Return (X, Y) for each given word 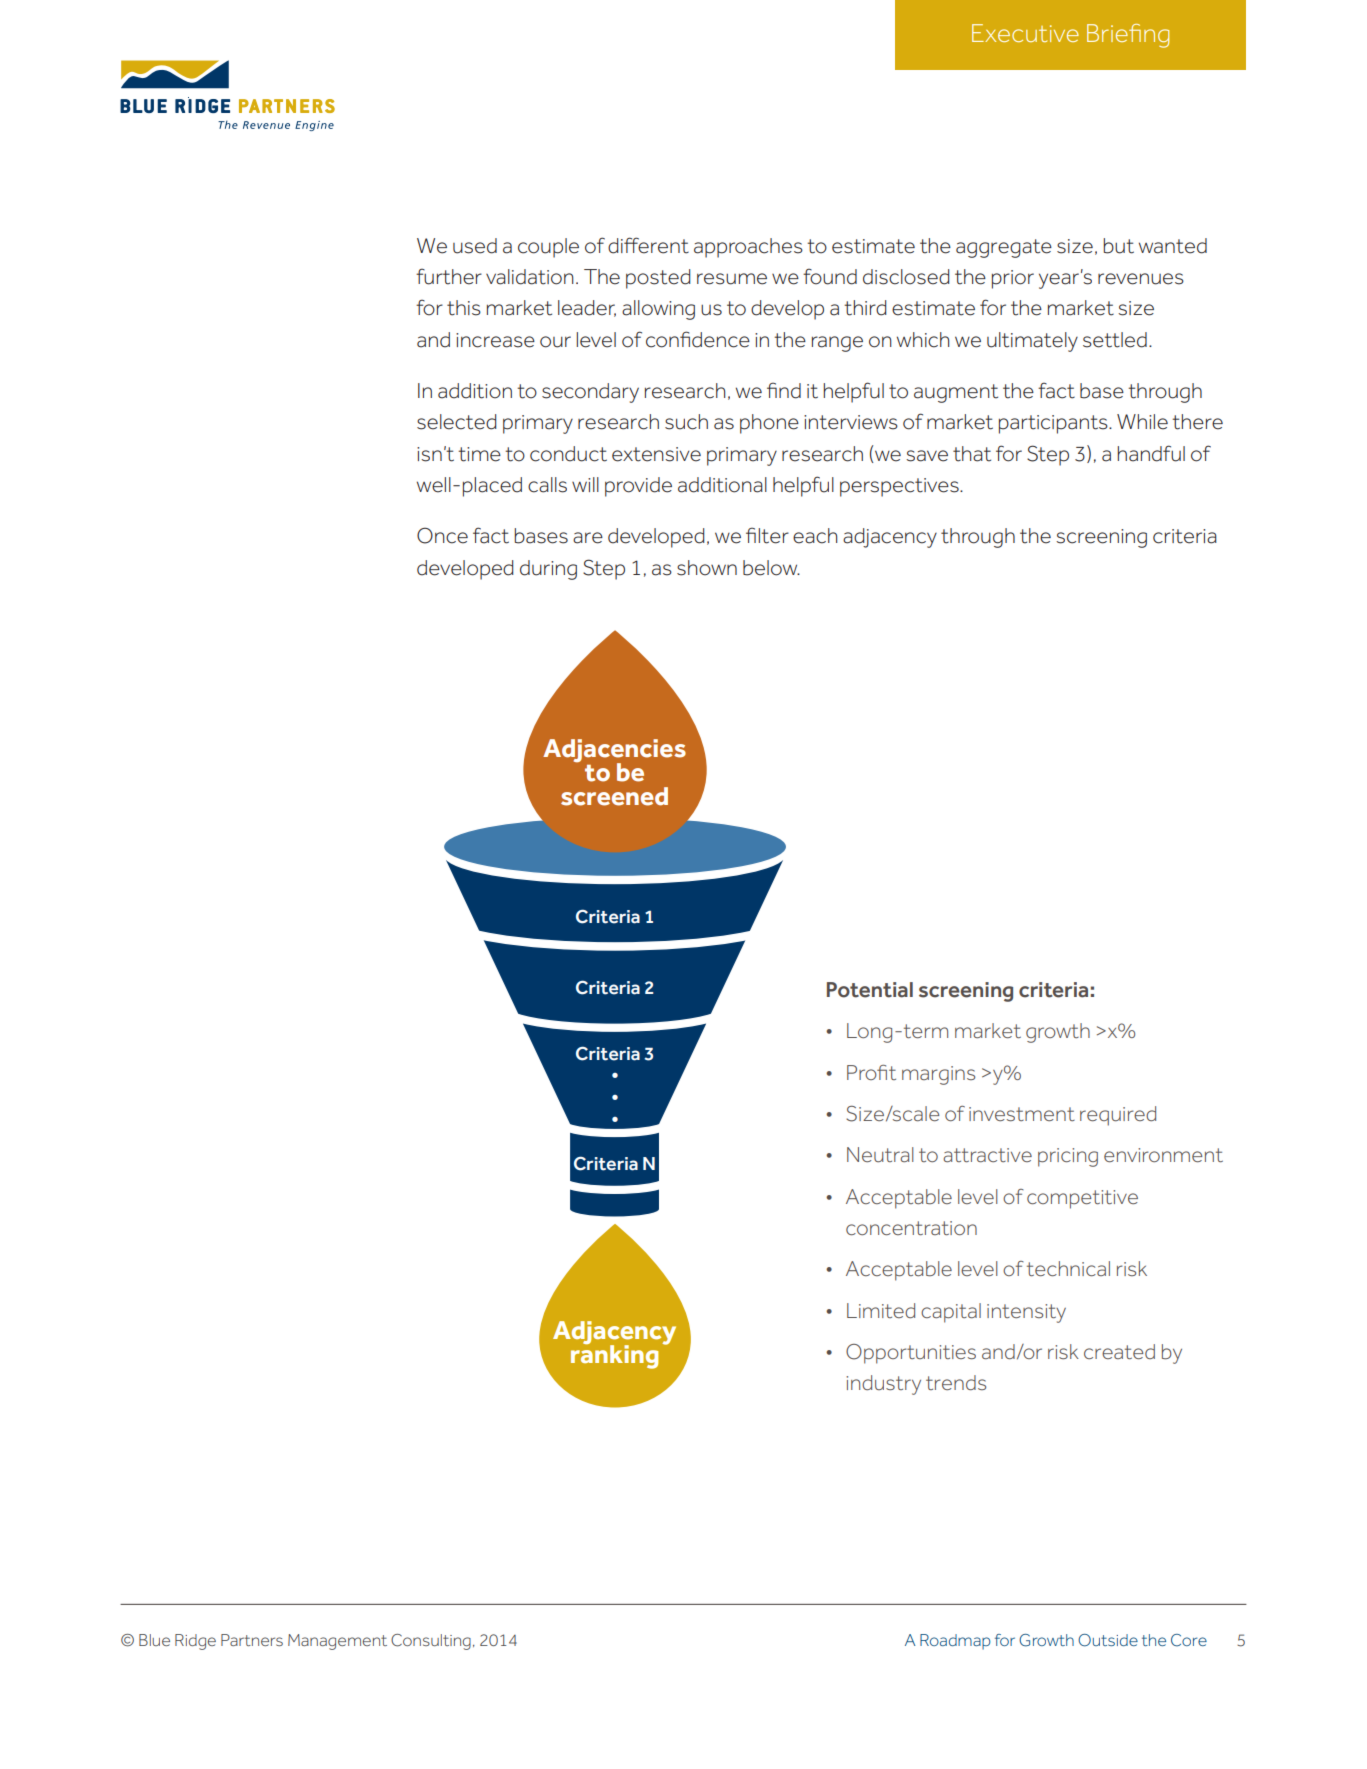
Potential (870, 990)
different (648, 245)
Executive (1025, 33)
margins (938, 1075)
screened (614, 796)
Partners (252, 1640)
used (475, 246)
